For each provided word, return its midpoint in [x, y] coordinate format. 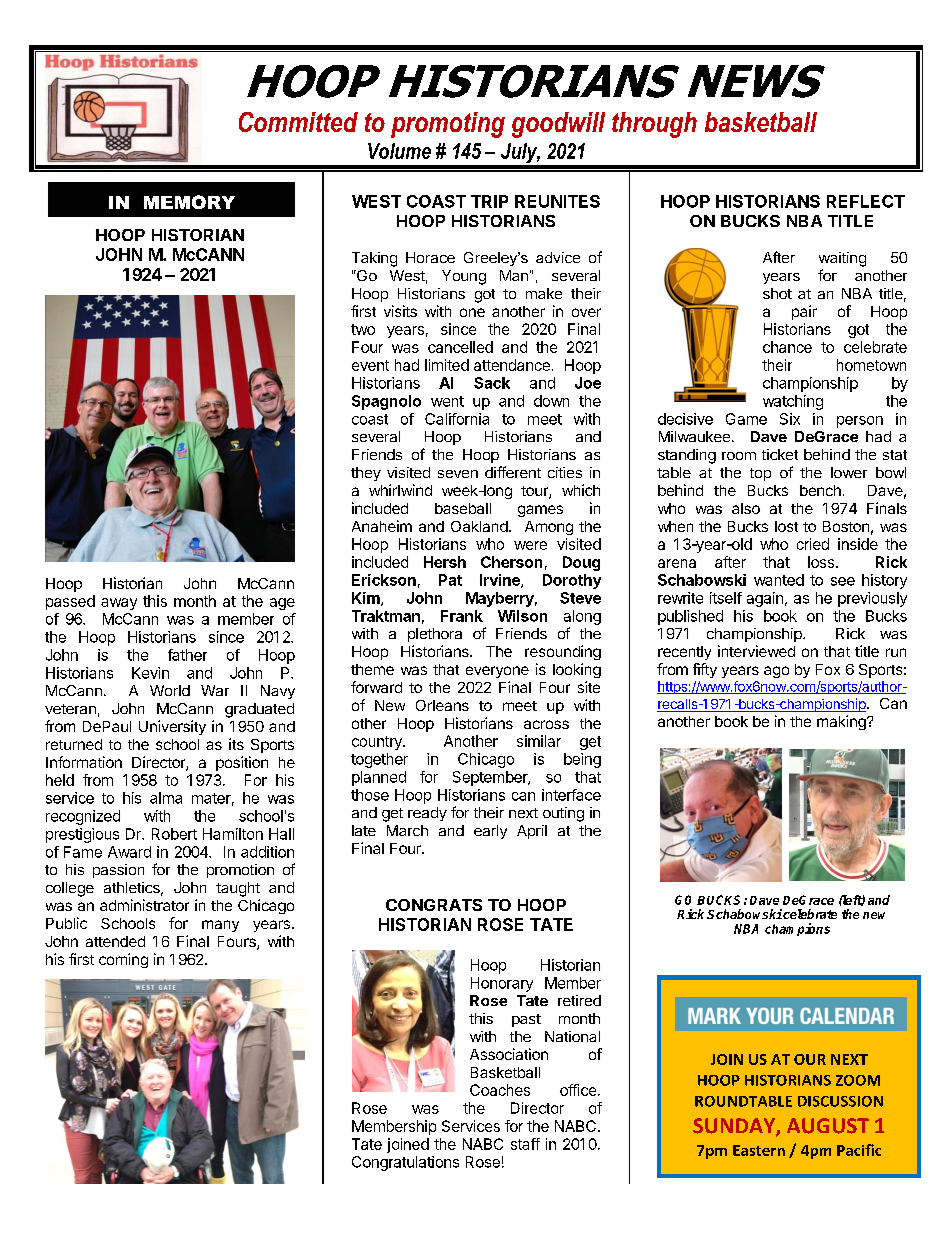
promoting [448, 125]
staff [525, 1144]
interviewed [756, 651]
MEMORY [189, 202]
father [187, 655]
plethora [435, 635]
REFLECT [866, 201]
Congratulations [405, 1163]
